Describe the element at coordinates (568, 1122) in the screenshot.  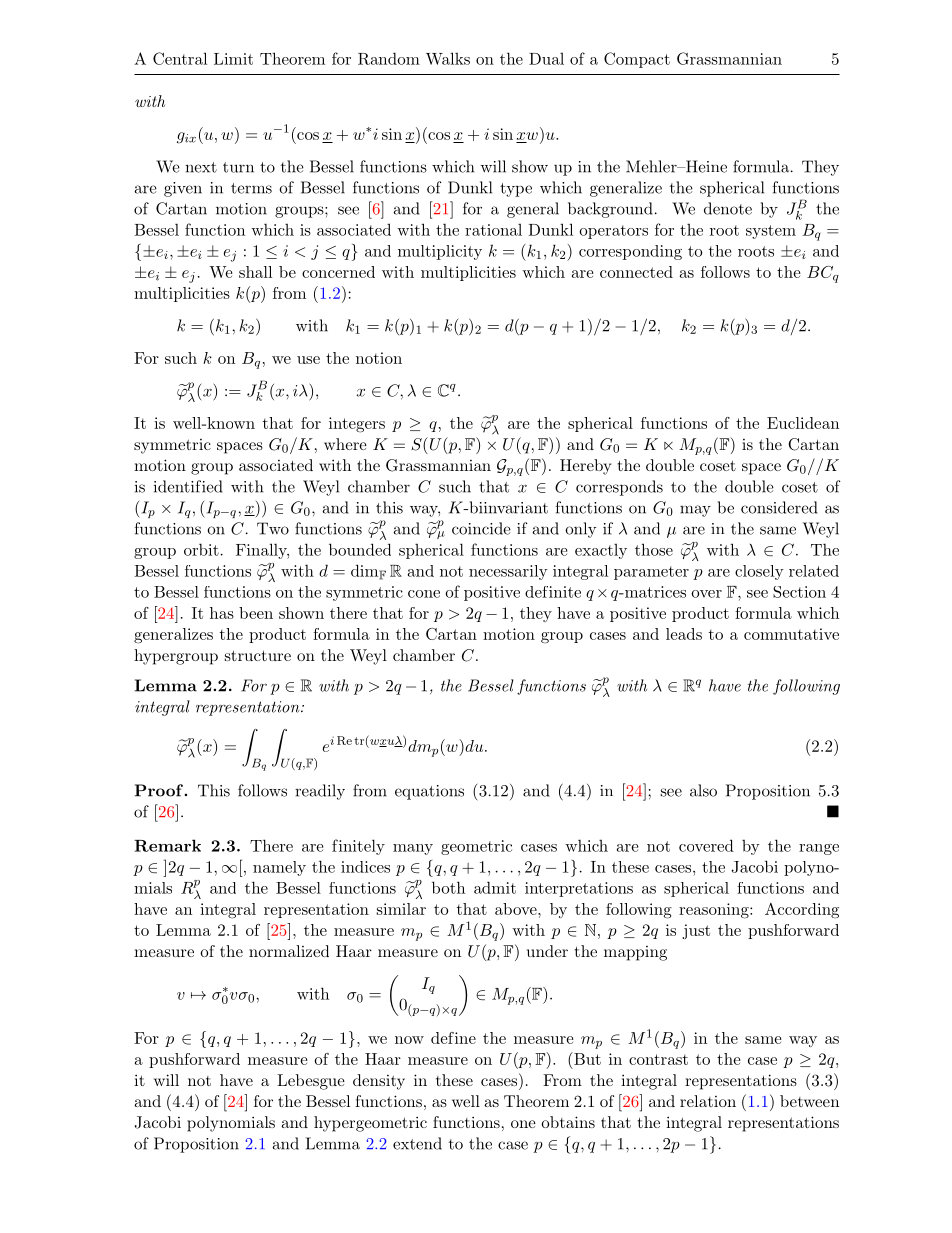
I see `obtains` at that location.
